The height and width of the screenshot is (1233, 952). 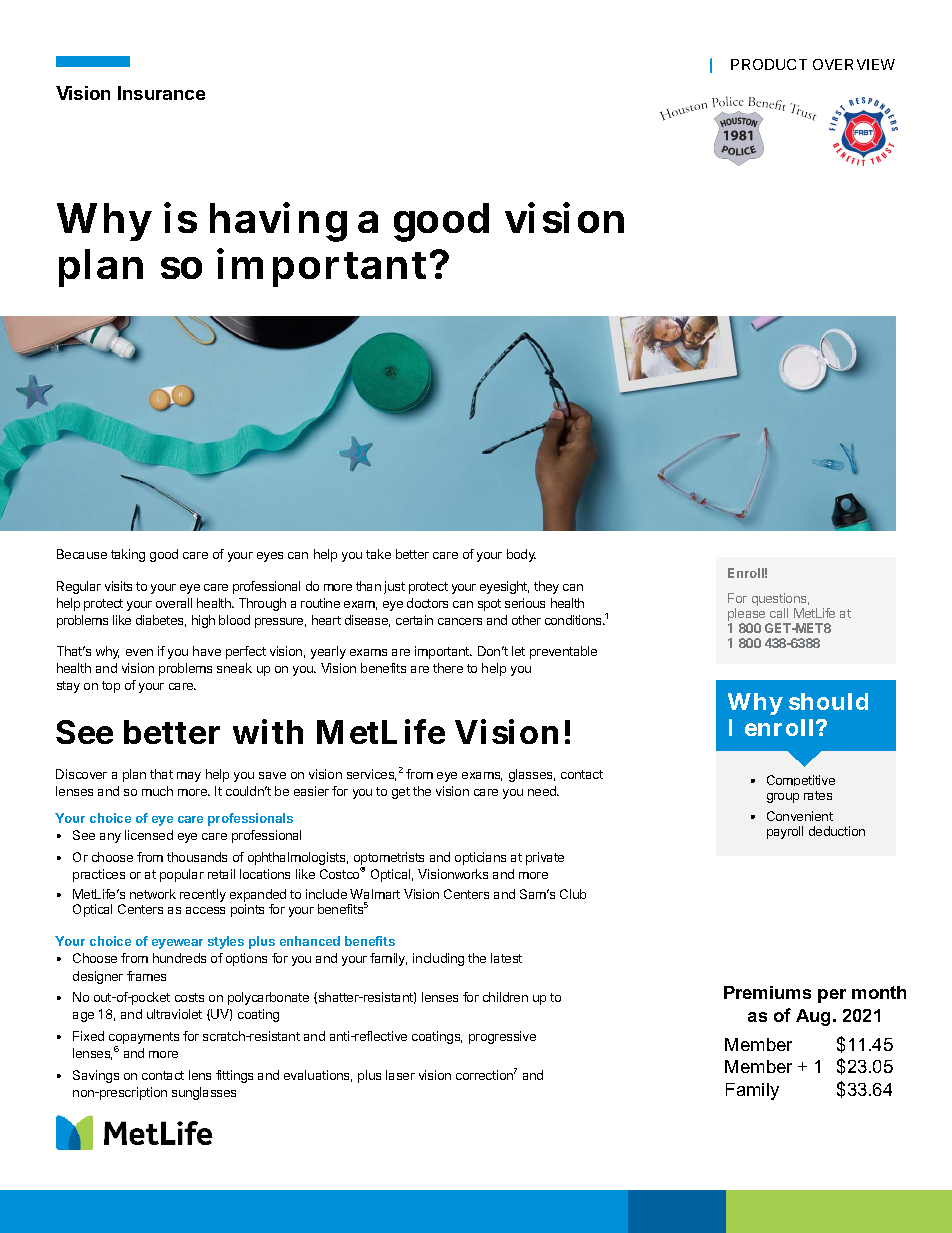 What do you see at coordinates (128, 555) in the screenshot?
I see `taking` at bounding box center [128, 555].
